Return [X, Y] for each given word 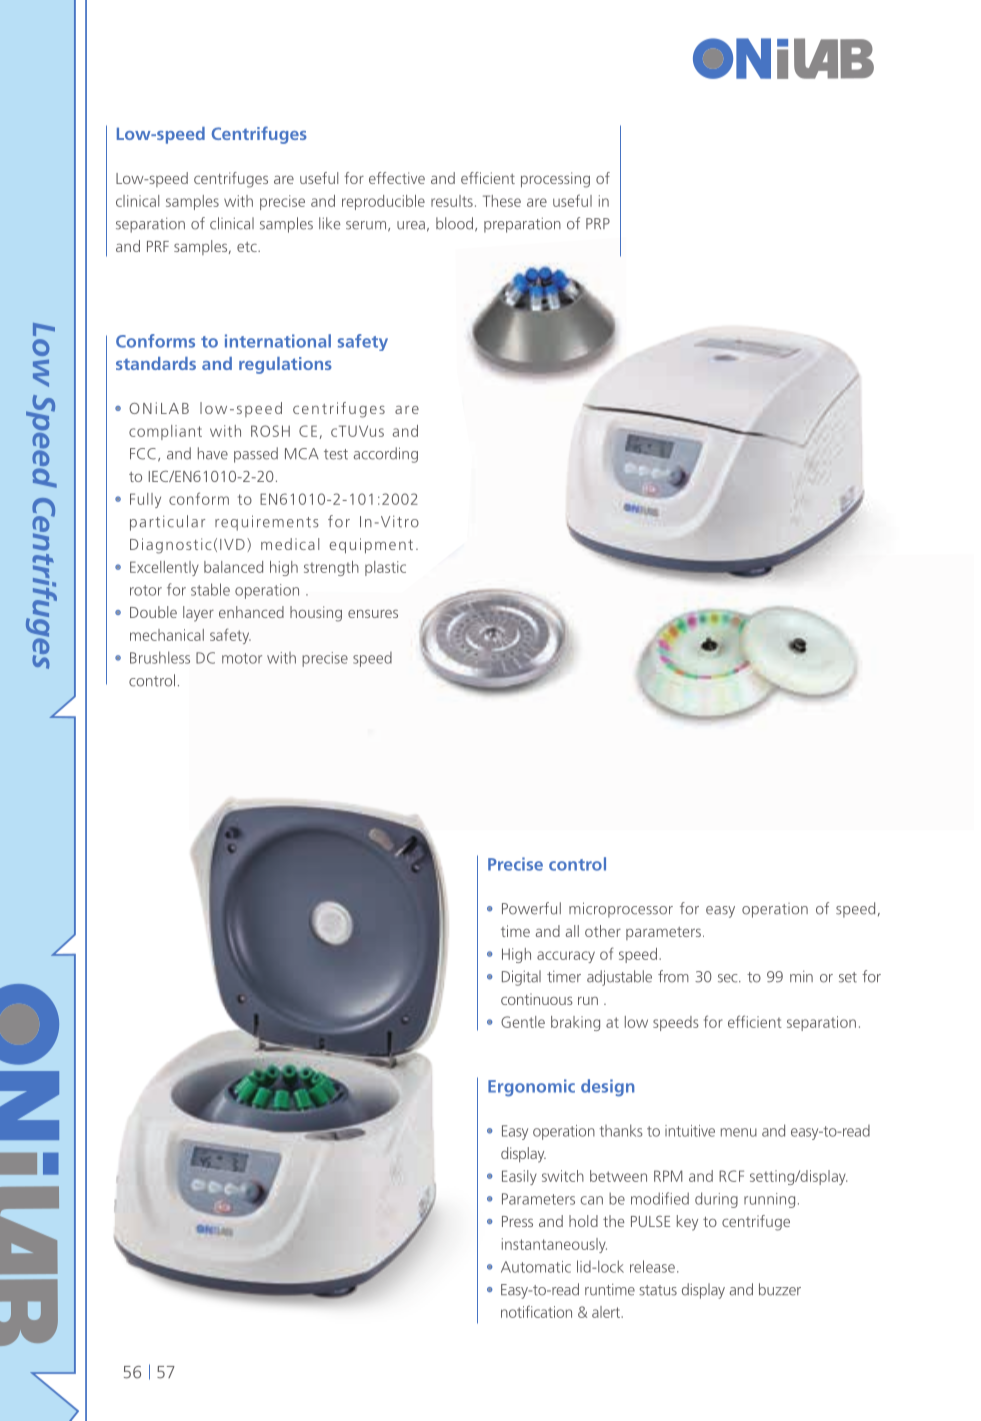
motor [242, 658]
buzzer [780, 1289]
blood [454, 223]
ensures [373, 614]
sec [729, 978]
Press [517, 1221]
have [213, 453]
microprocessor [621, 910]
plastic [385, 568]
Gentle [523, 1022]
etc [248, 247]
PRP [598, 223]
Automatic [536, 1267]
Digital [521, 978]
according [385, 455]
